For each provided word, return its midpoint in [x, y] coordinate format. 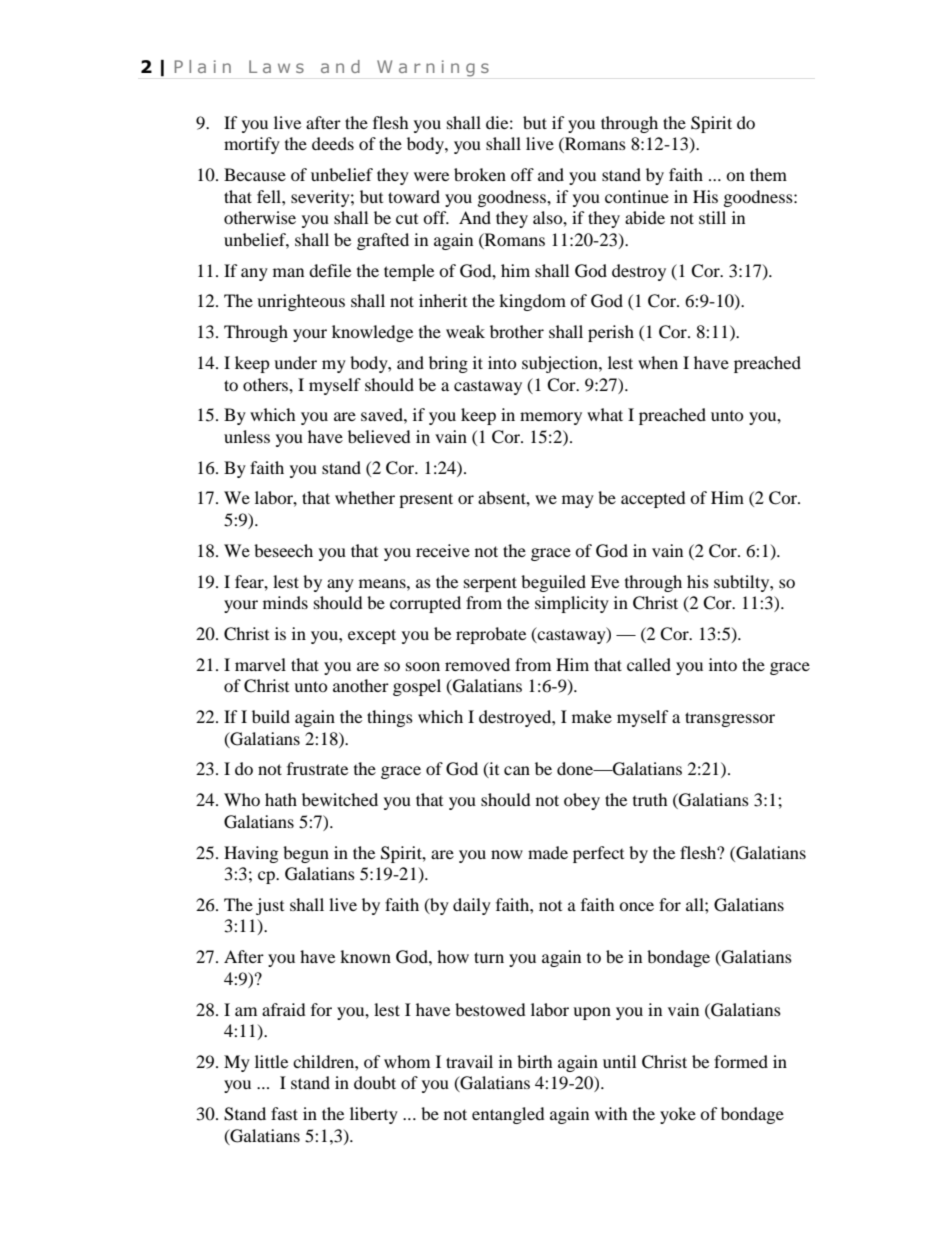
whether [365, 497]
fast [284, 1113]
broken [480, 174]
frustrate [317, 768]
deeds [333, 143]
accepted [653, 499]
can [517, 770]
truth [650, 799]
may [578, 501]
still [712, 217]
